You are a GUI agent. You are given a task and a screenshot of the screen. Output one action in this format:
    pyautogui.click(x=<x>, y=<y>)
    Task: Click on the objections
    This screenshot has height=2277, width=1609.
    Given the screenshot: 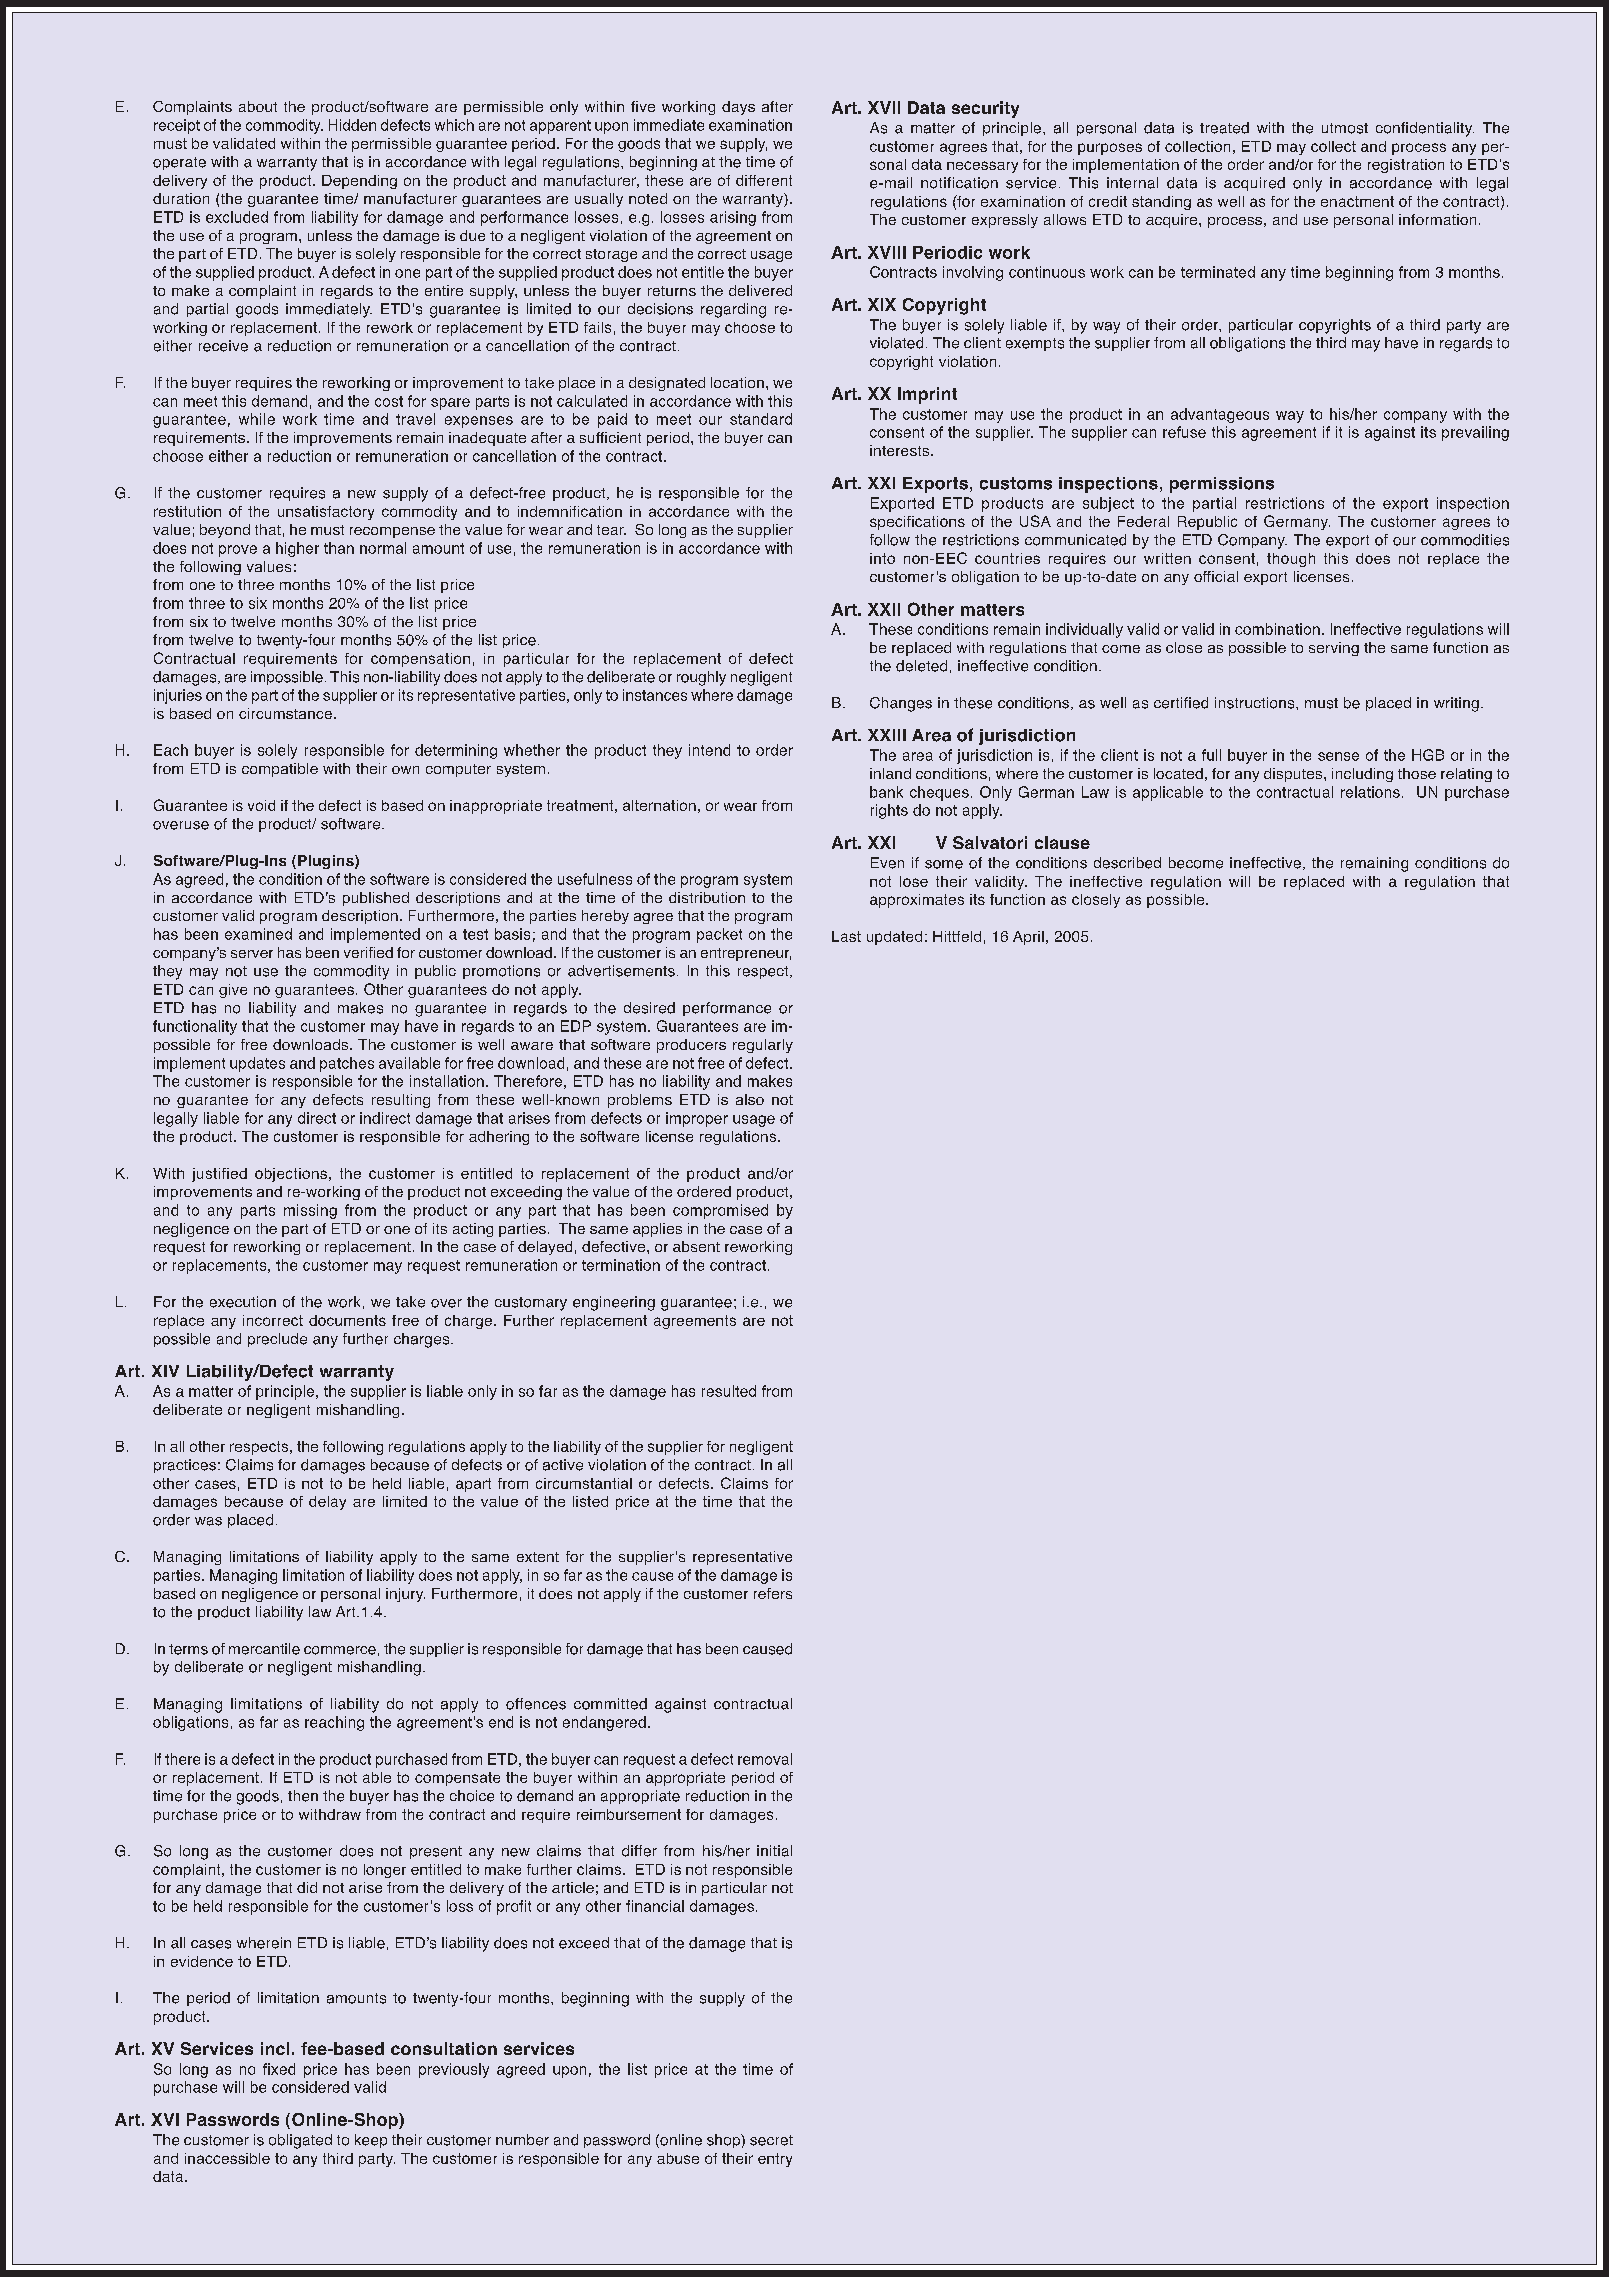 What is the action you would take?
    pyautogui.click(x=291, y=1175)
